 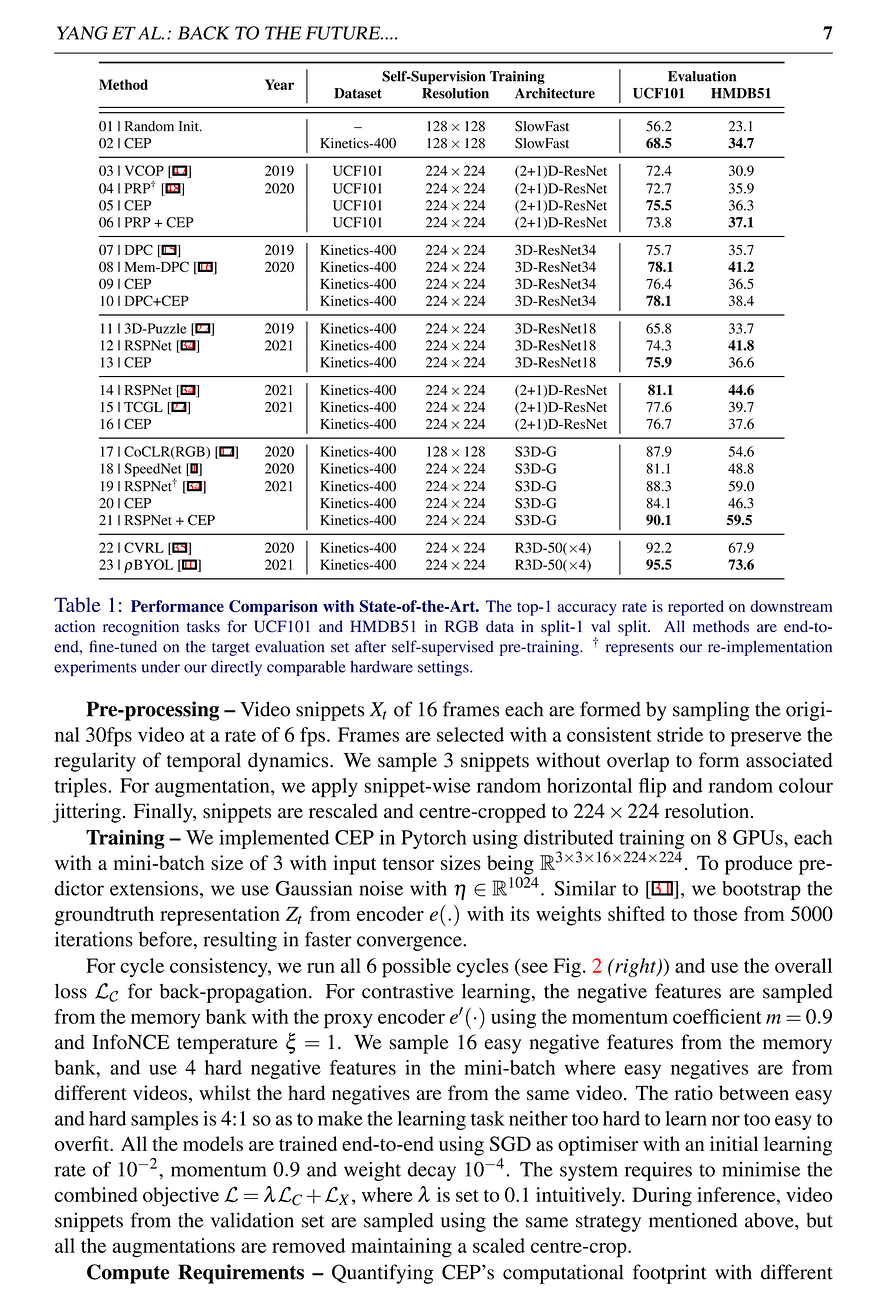 I want to click on maintaining, so click(x=401, y=1248).
